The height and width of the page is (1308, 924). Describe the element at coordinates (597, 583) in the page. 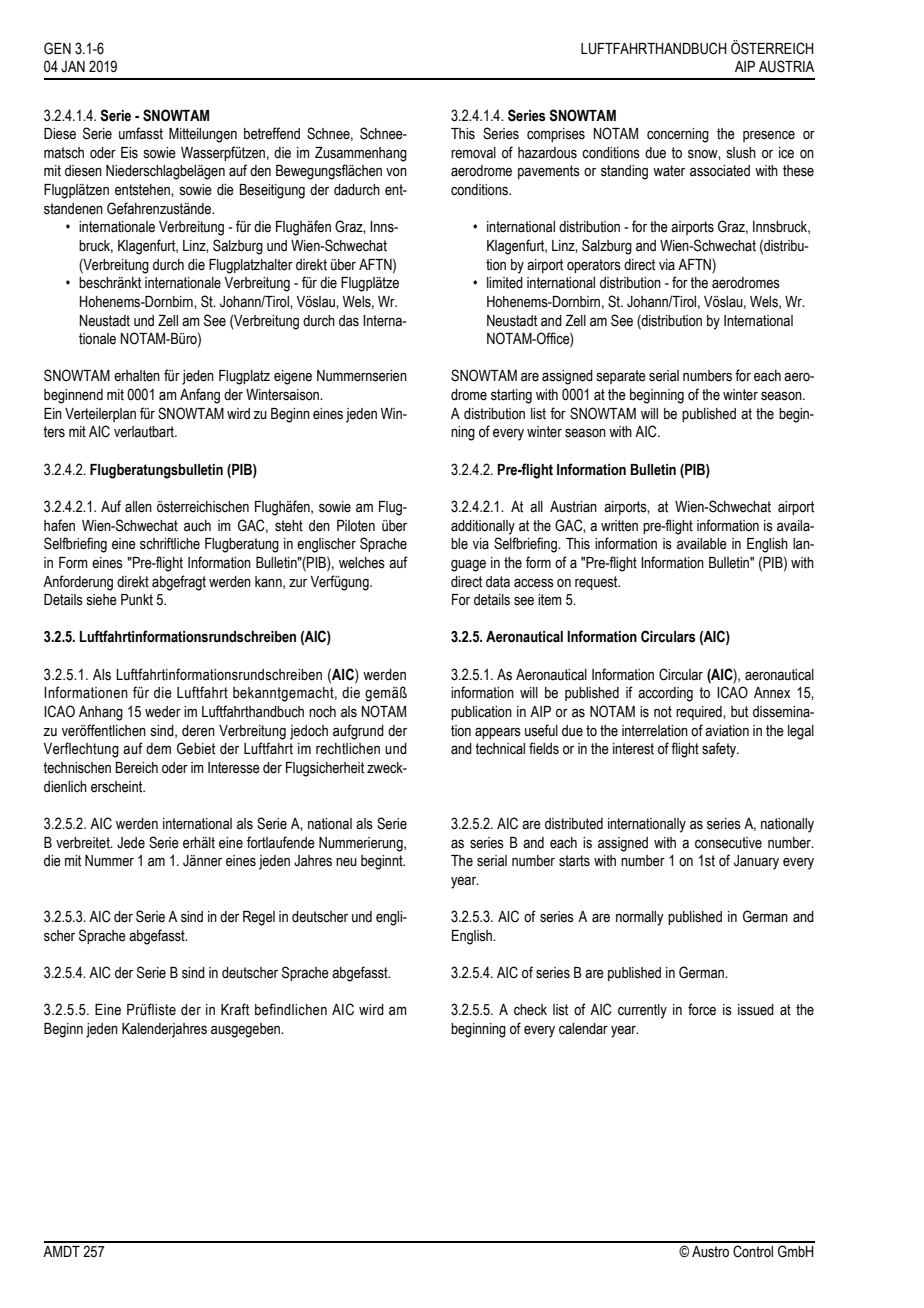

I see `request` at that location.
